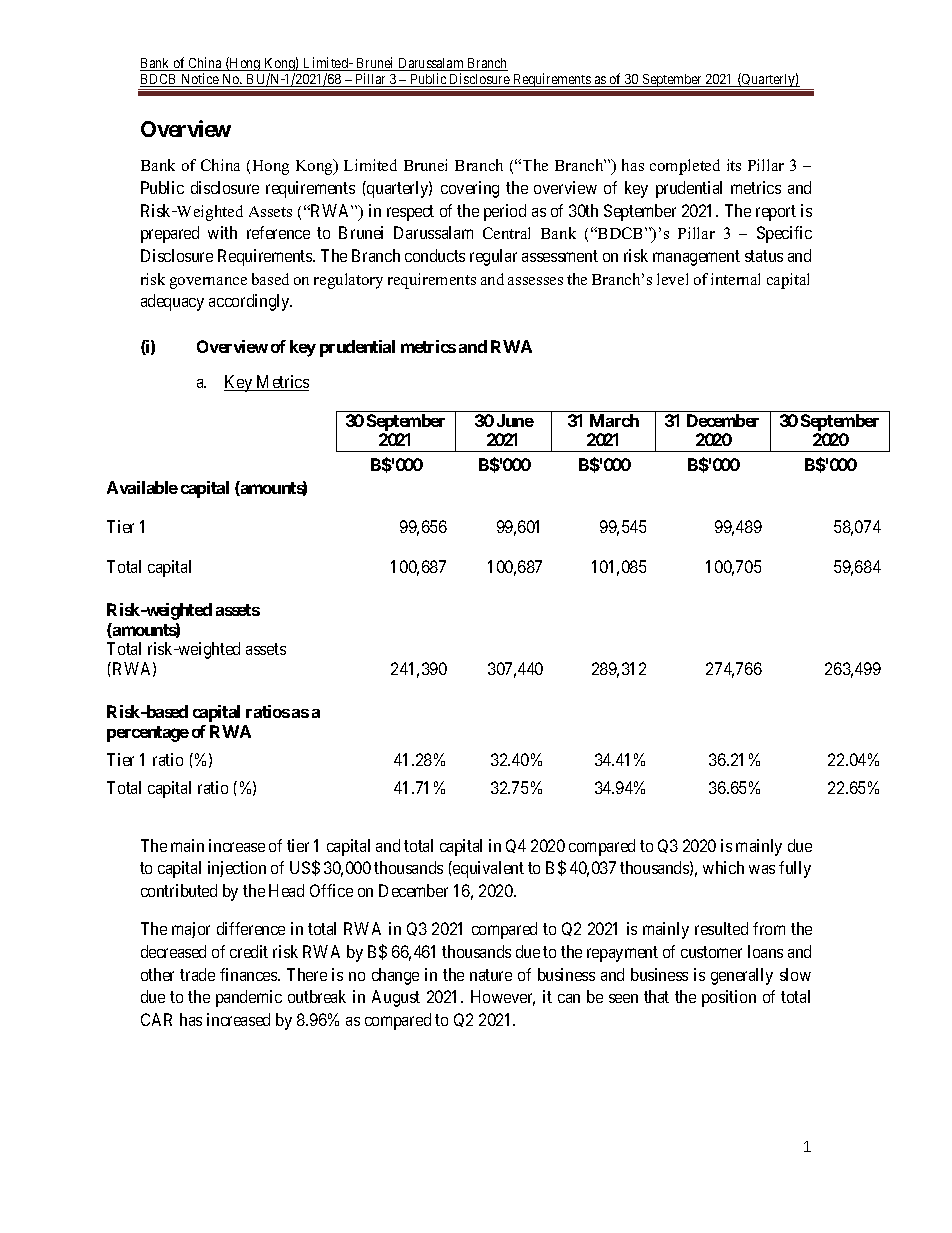 Image resolution: width=952 pixels, height=1233 pixels. I want to click on June, so click(515, 420).
